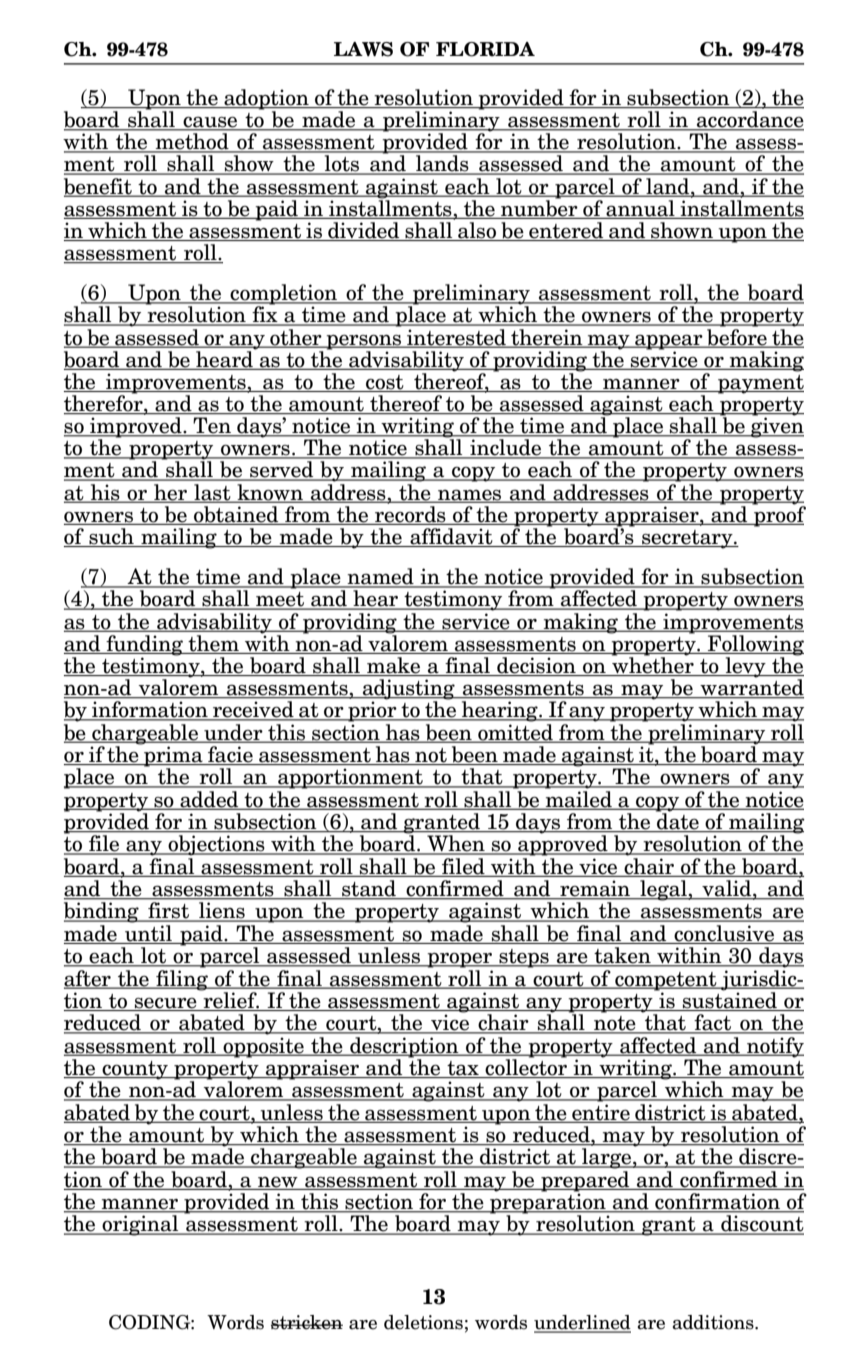 The width and height of the page is (868, 1372). Describe the element at coordinates (166, 1004) in the page. I see `secure` at that location.
